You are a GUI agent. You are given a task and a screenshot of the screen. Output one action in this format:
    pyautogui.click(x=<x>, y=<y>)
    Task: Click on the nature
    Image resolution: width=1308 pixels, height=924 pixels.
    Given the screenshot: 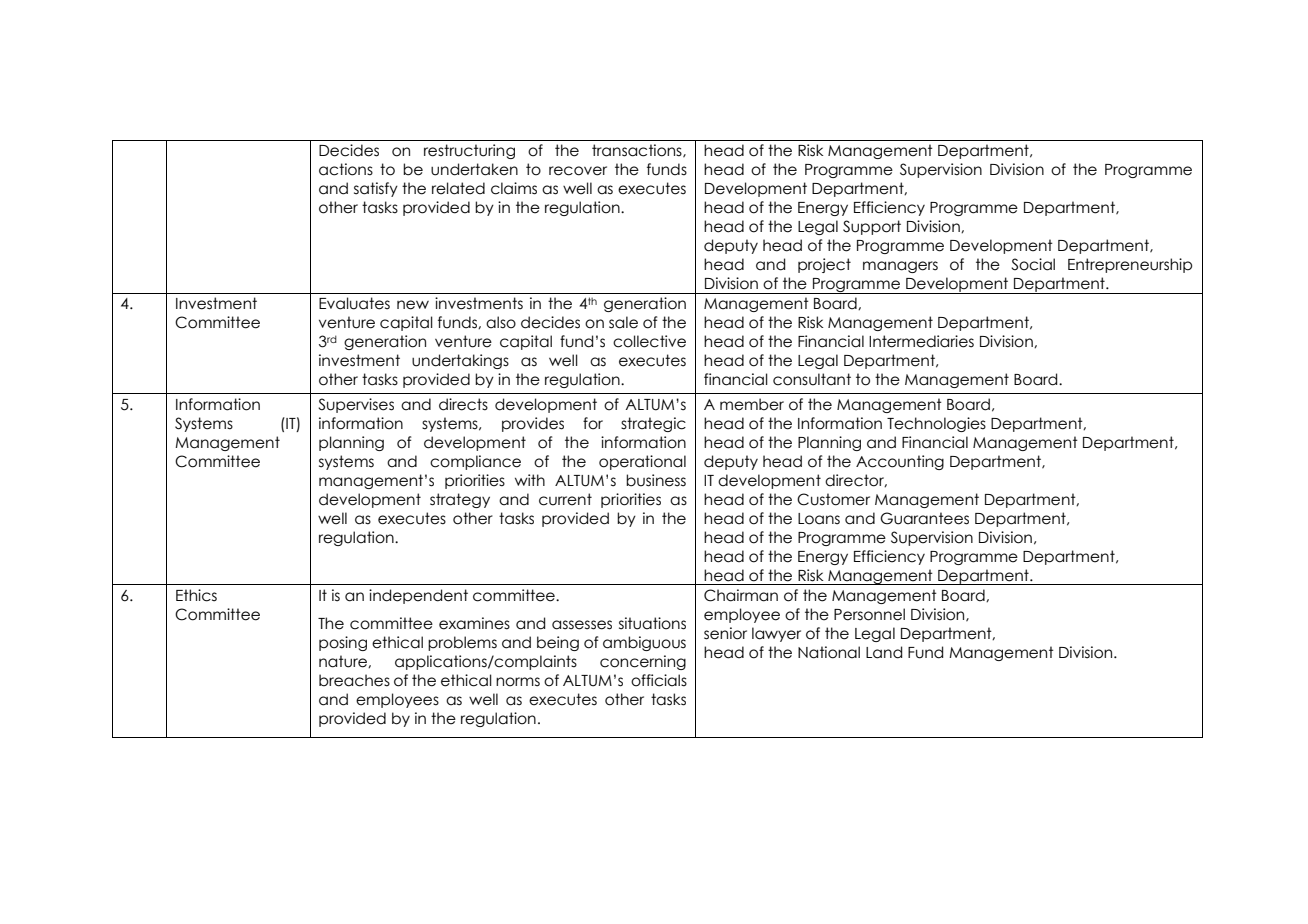 What is the action you would take?
    pyautogui.click(x=344, y=661)
